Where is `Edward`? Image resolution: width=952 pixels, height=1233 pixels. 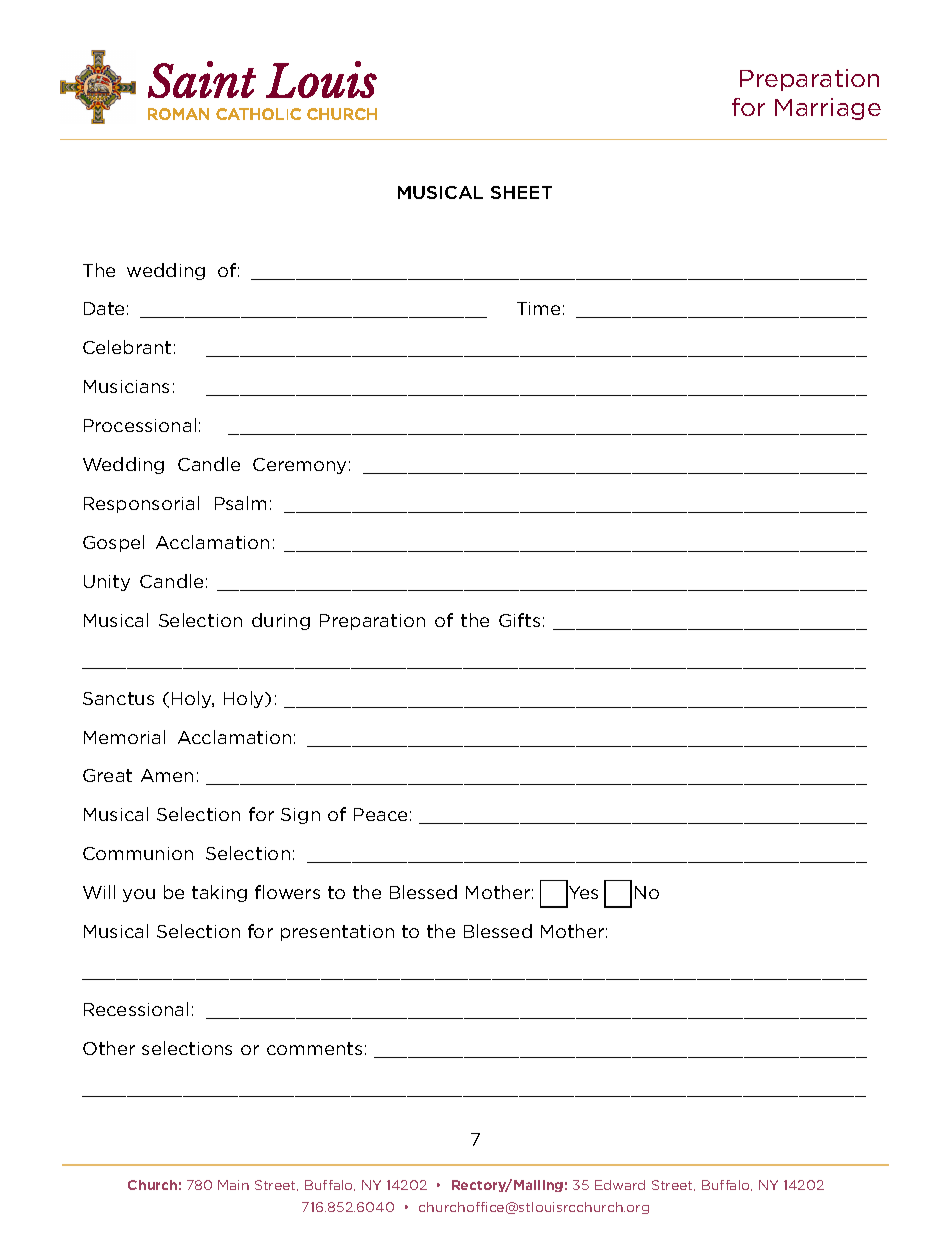 Edward is located at coordinates (620, 1185).
